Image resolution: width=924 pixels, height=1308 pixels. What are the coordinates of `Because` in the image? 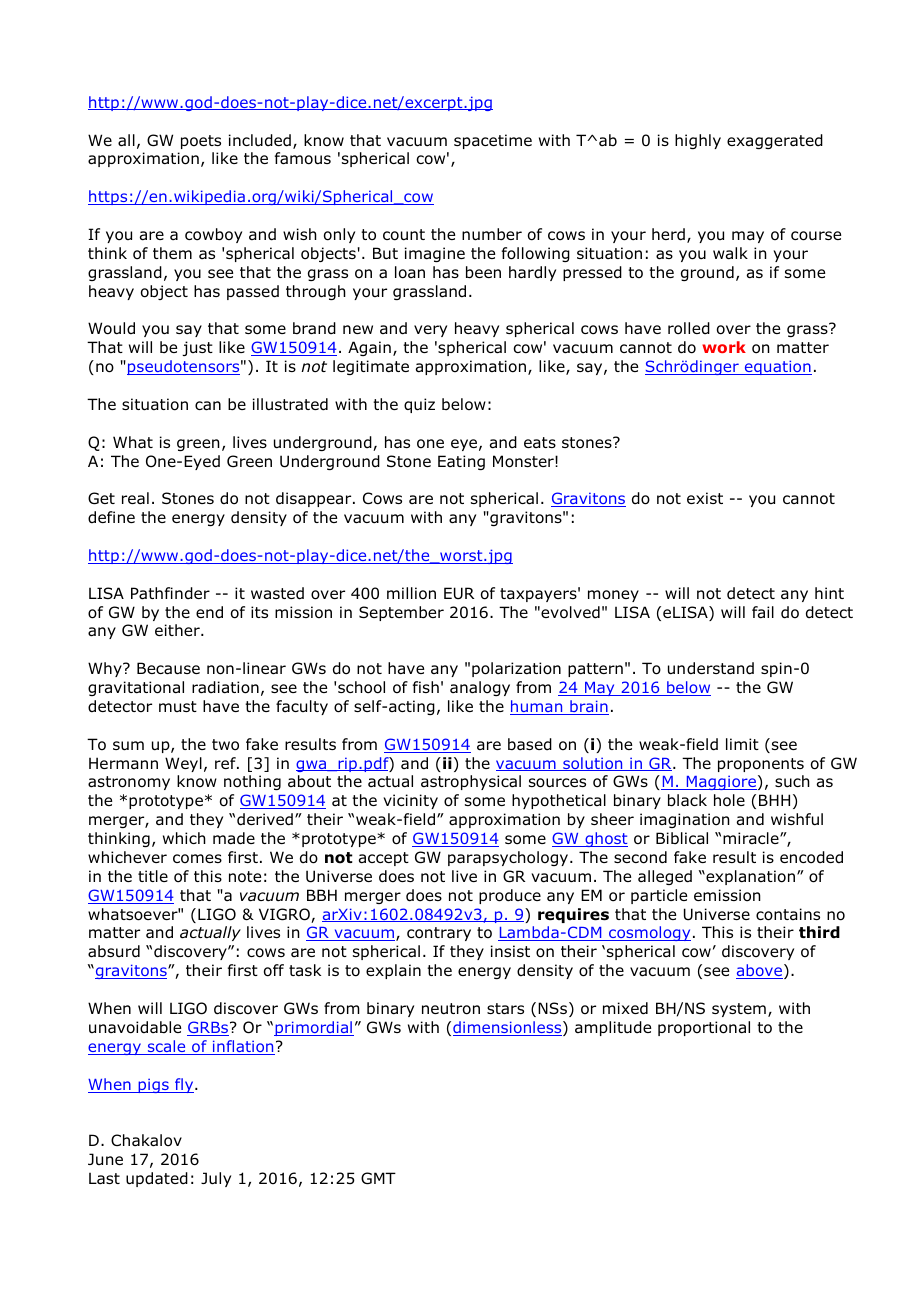 It's located at (168, 668).
